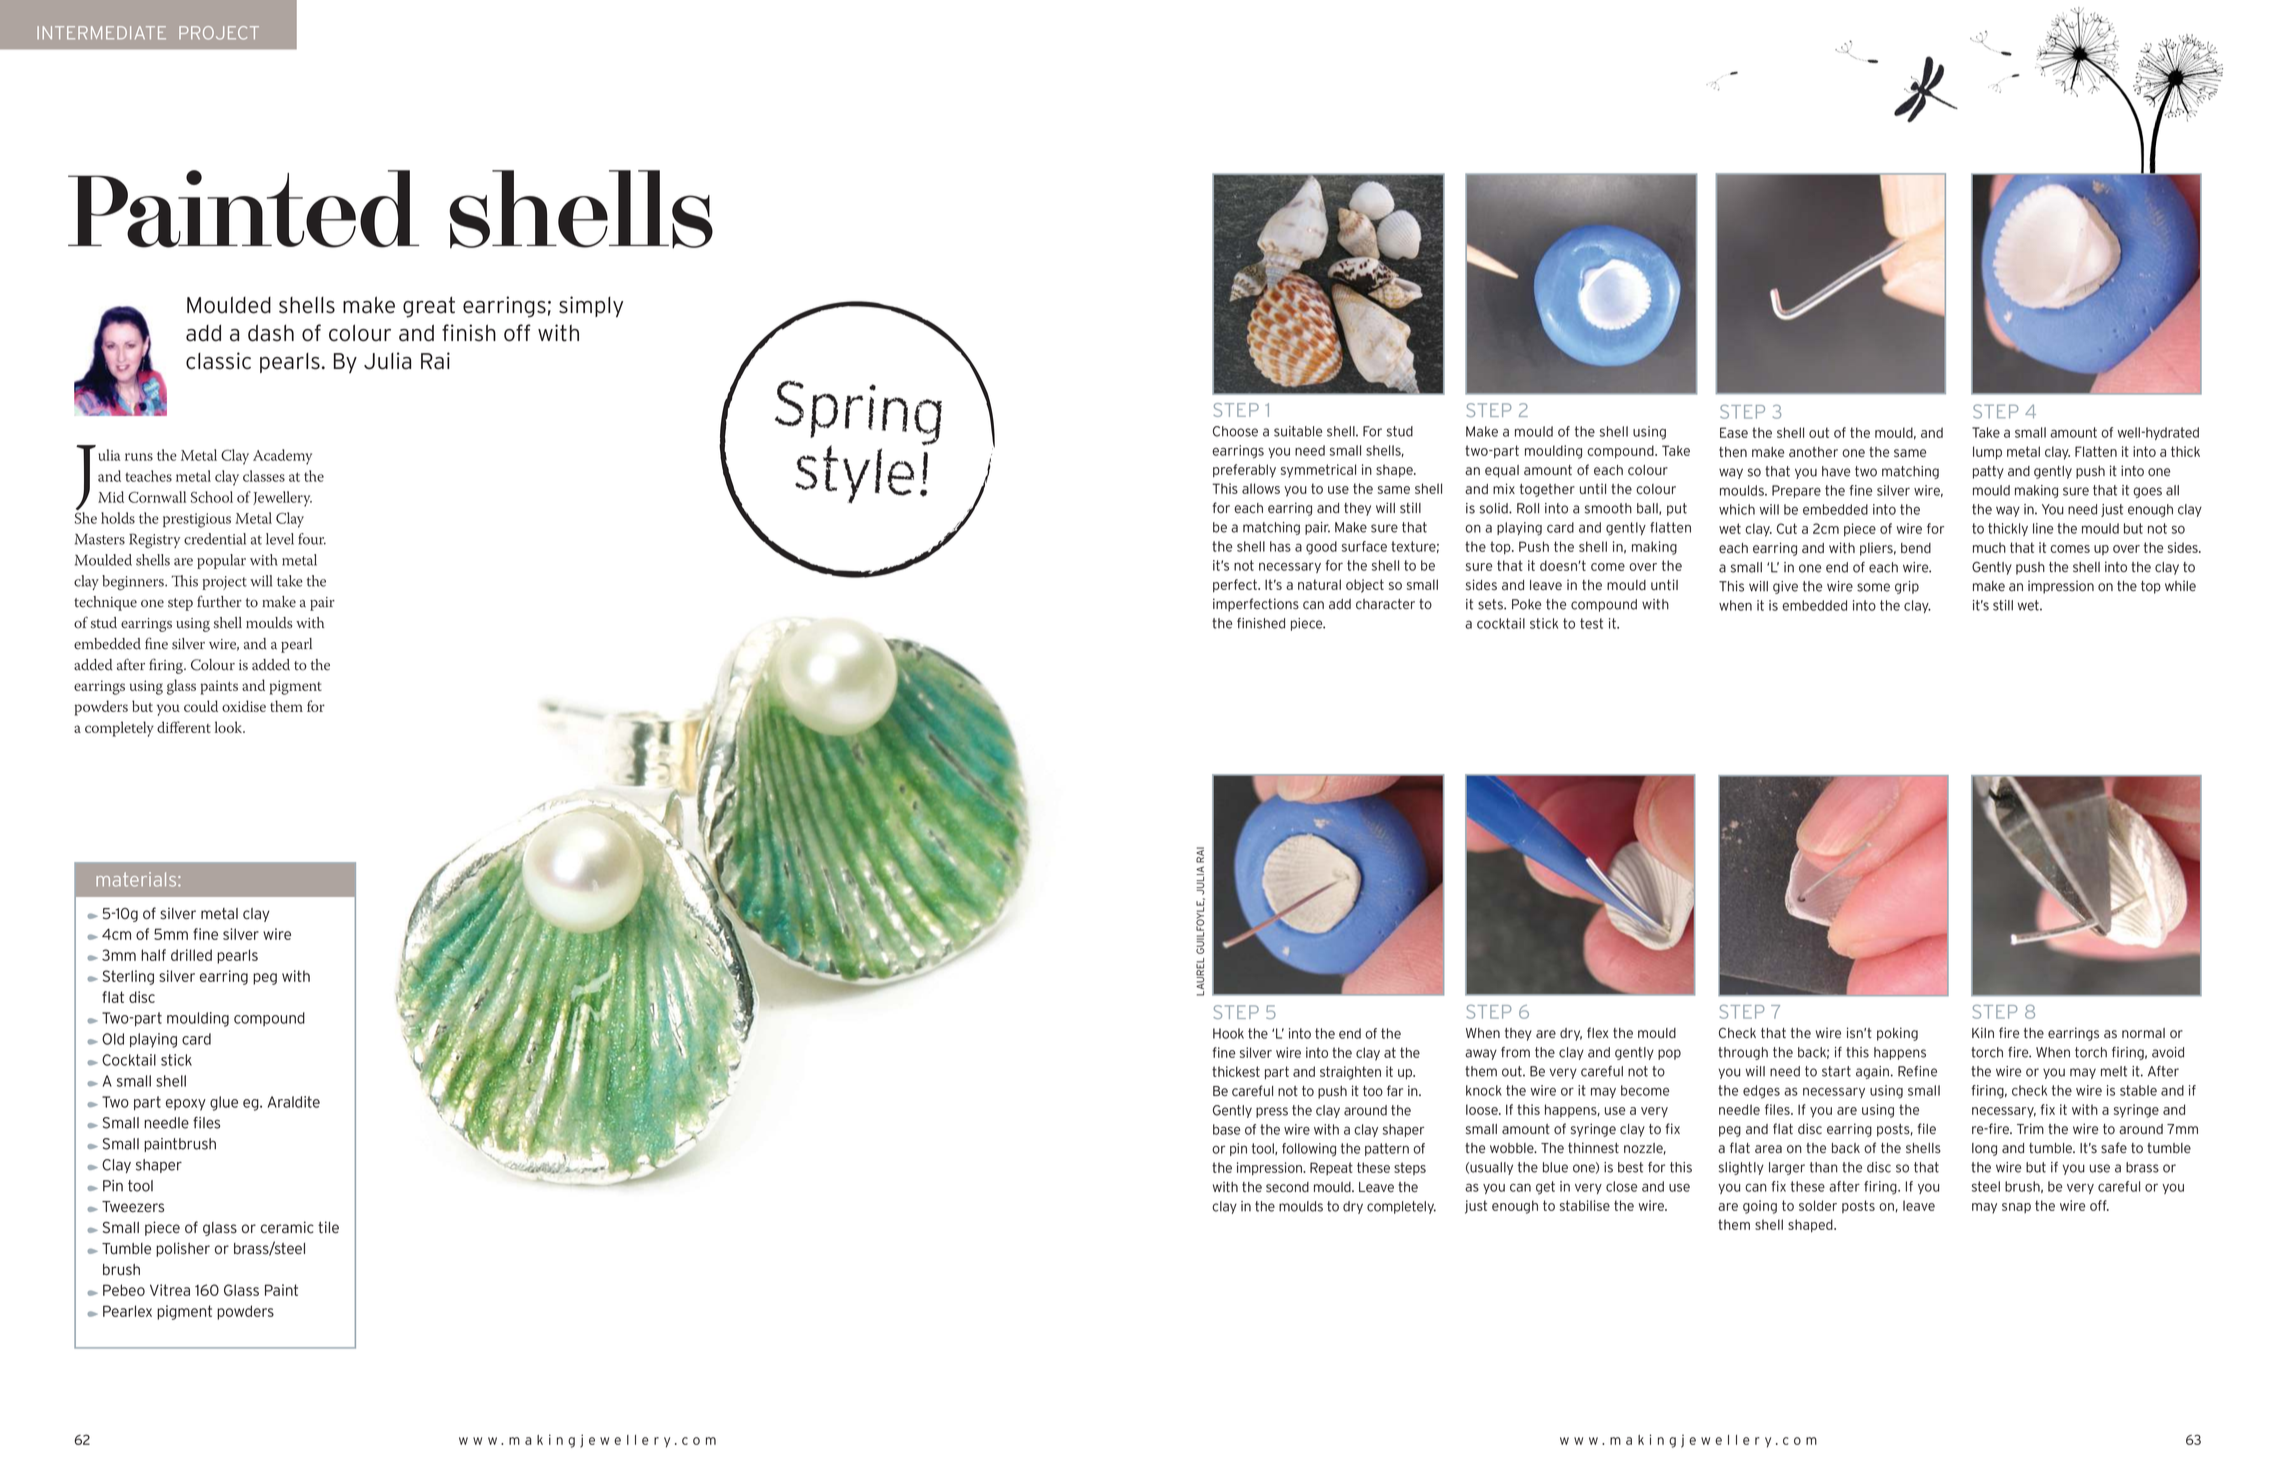  I want to click on simply, so click(591, 307).
